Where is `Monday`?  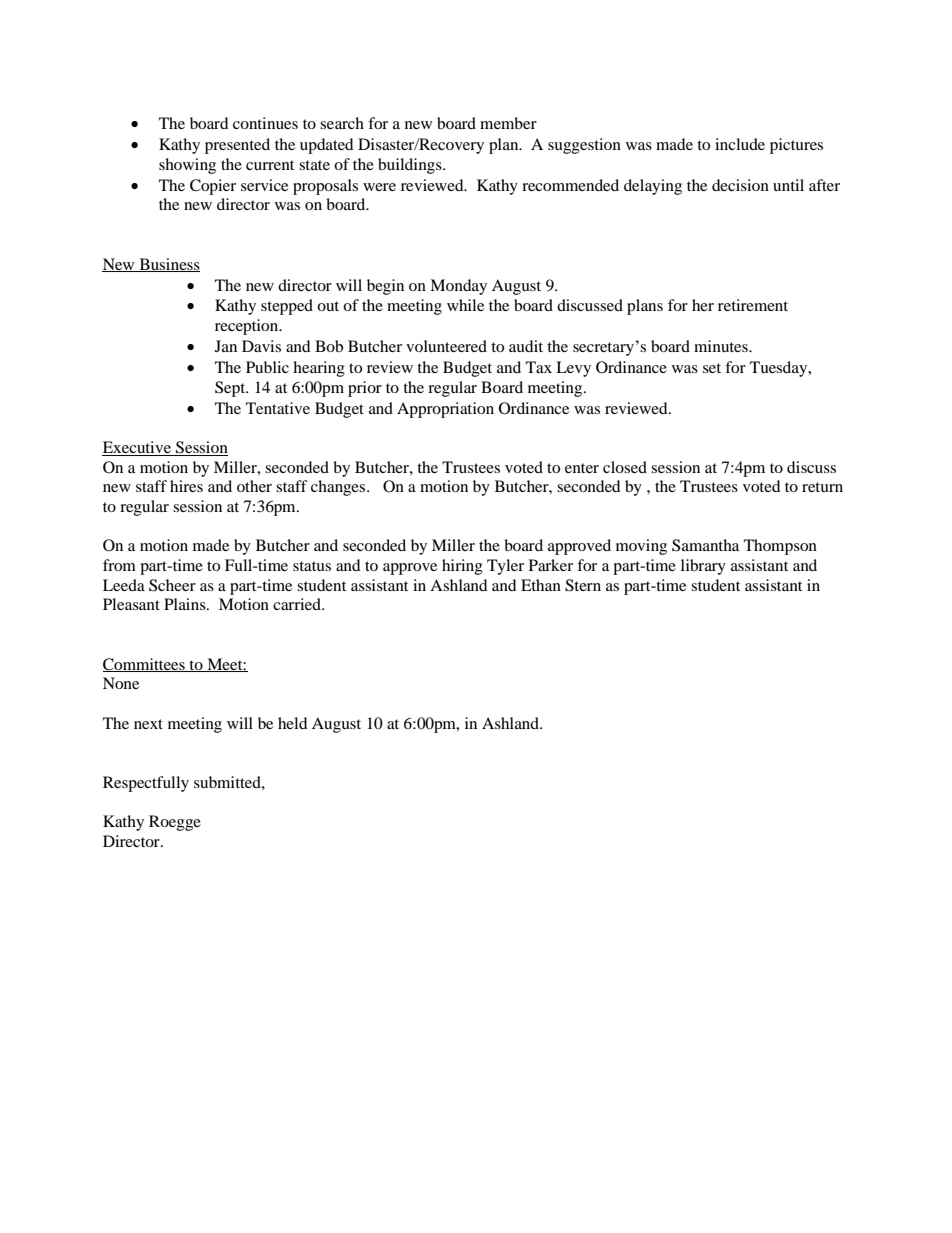
Monday is located at coordinates (458, 287).
